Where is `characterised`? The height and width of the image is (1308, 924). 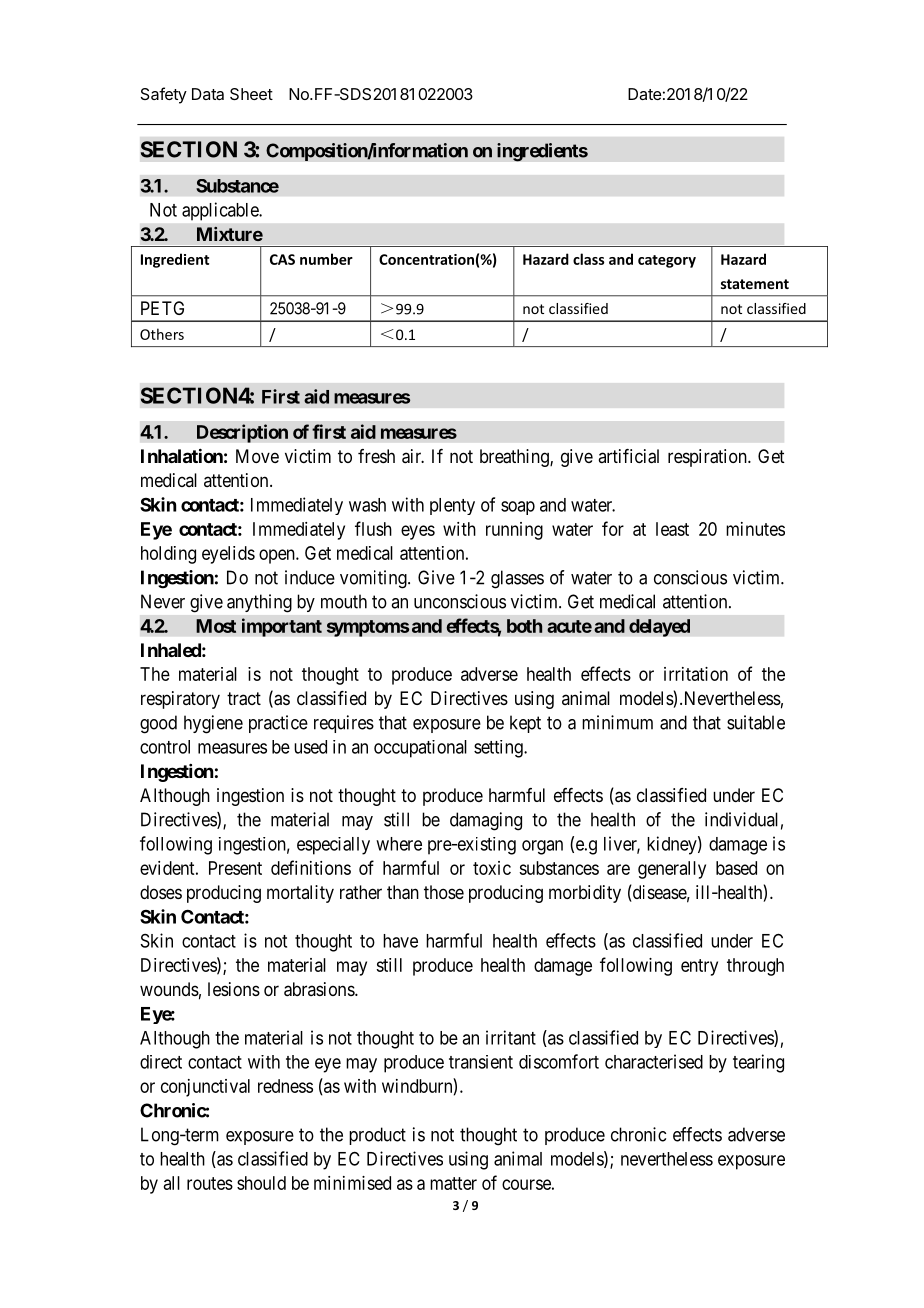
characterised is located at coordinates (654, 1061).
